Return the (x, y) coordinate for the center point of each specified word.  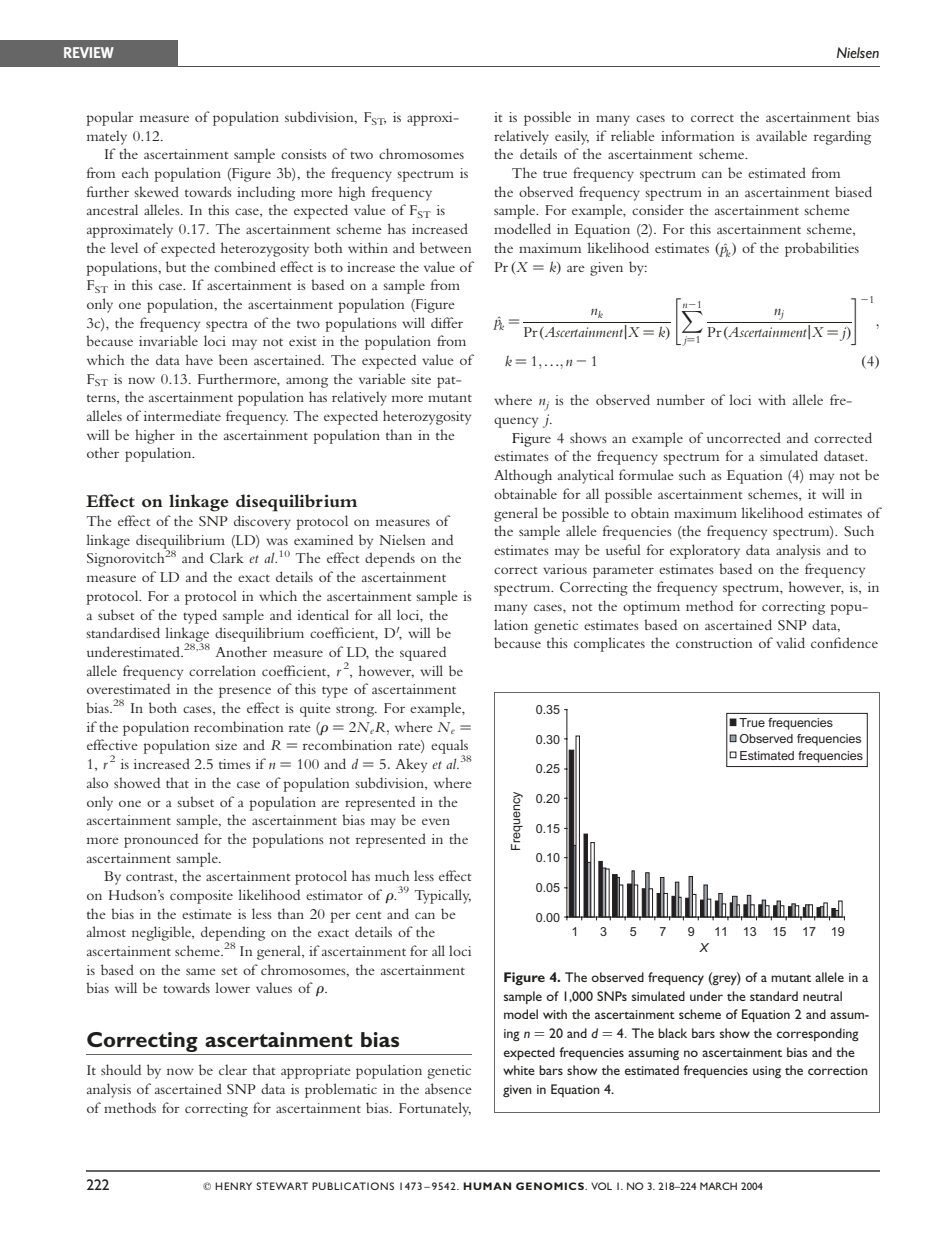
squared (423, 653)
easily (572, 137)
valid (790, 642)
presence (245, 692)
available (781, 135)
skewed (156, 191)
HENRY (233, 1186)
